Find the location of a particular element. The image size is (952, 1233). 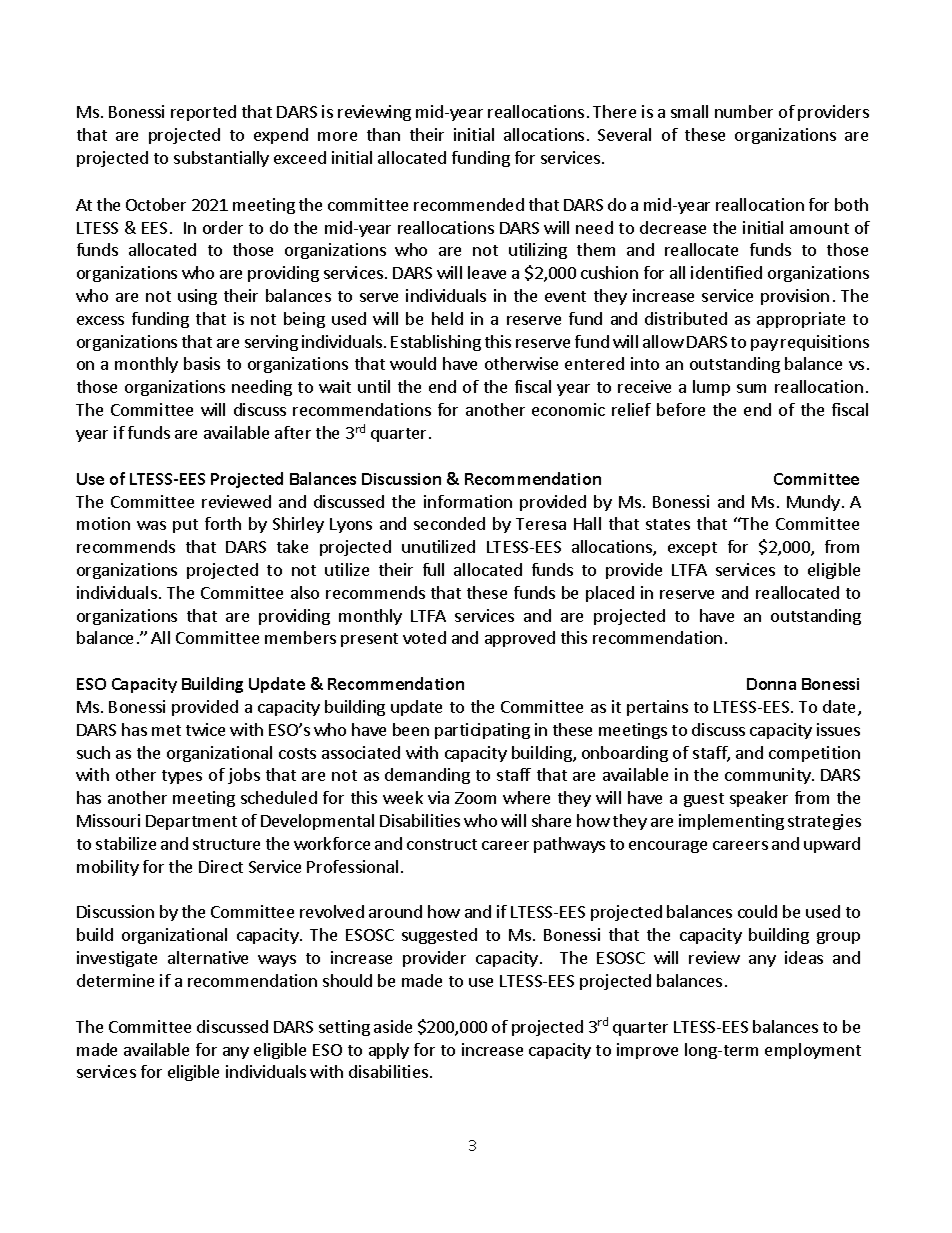

competition is located at coordinates (814, 754).
